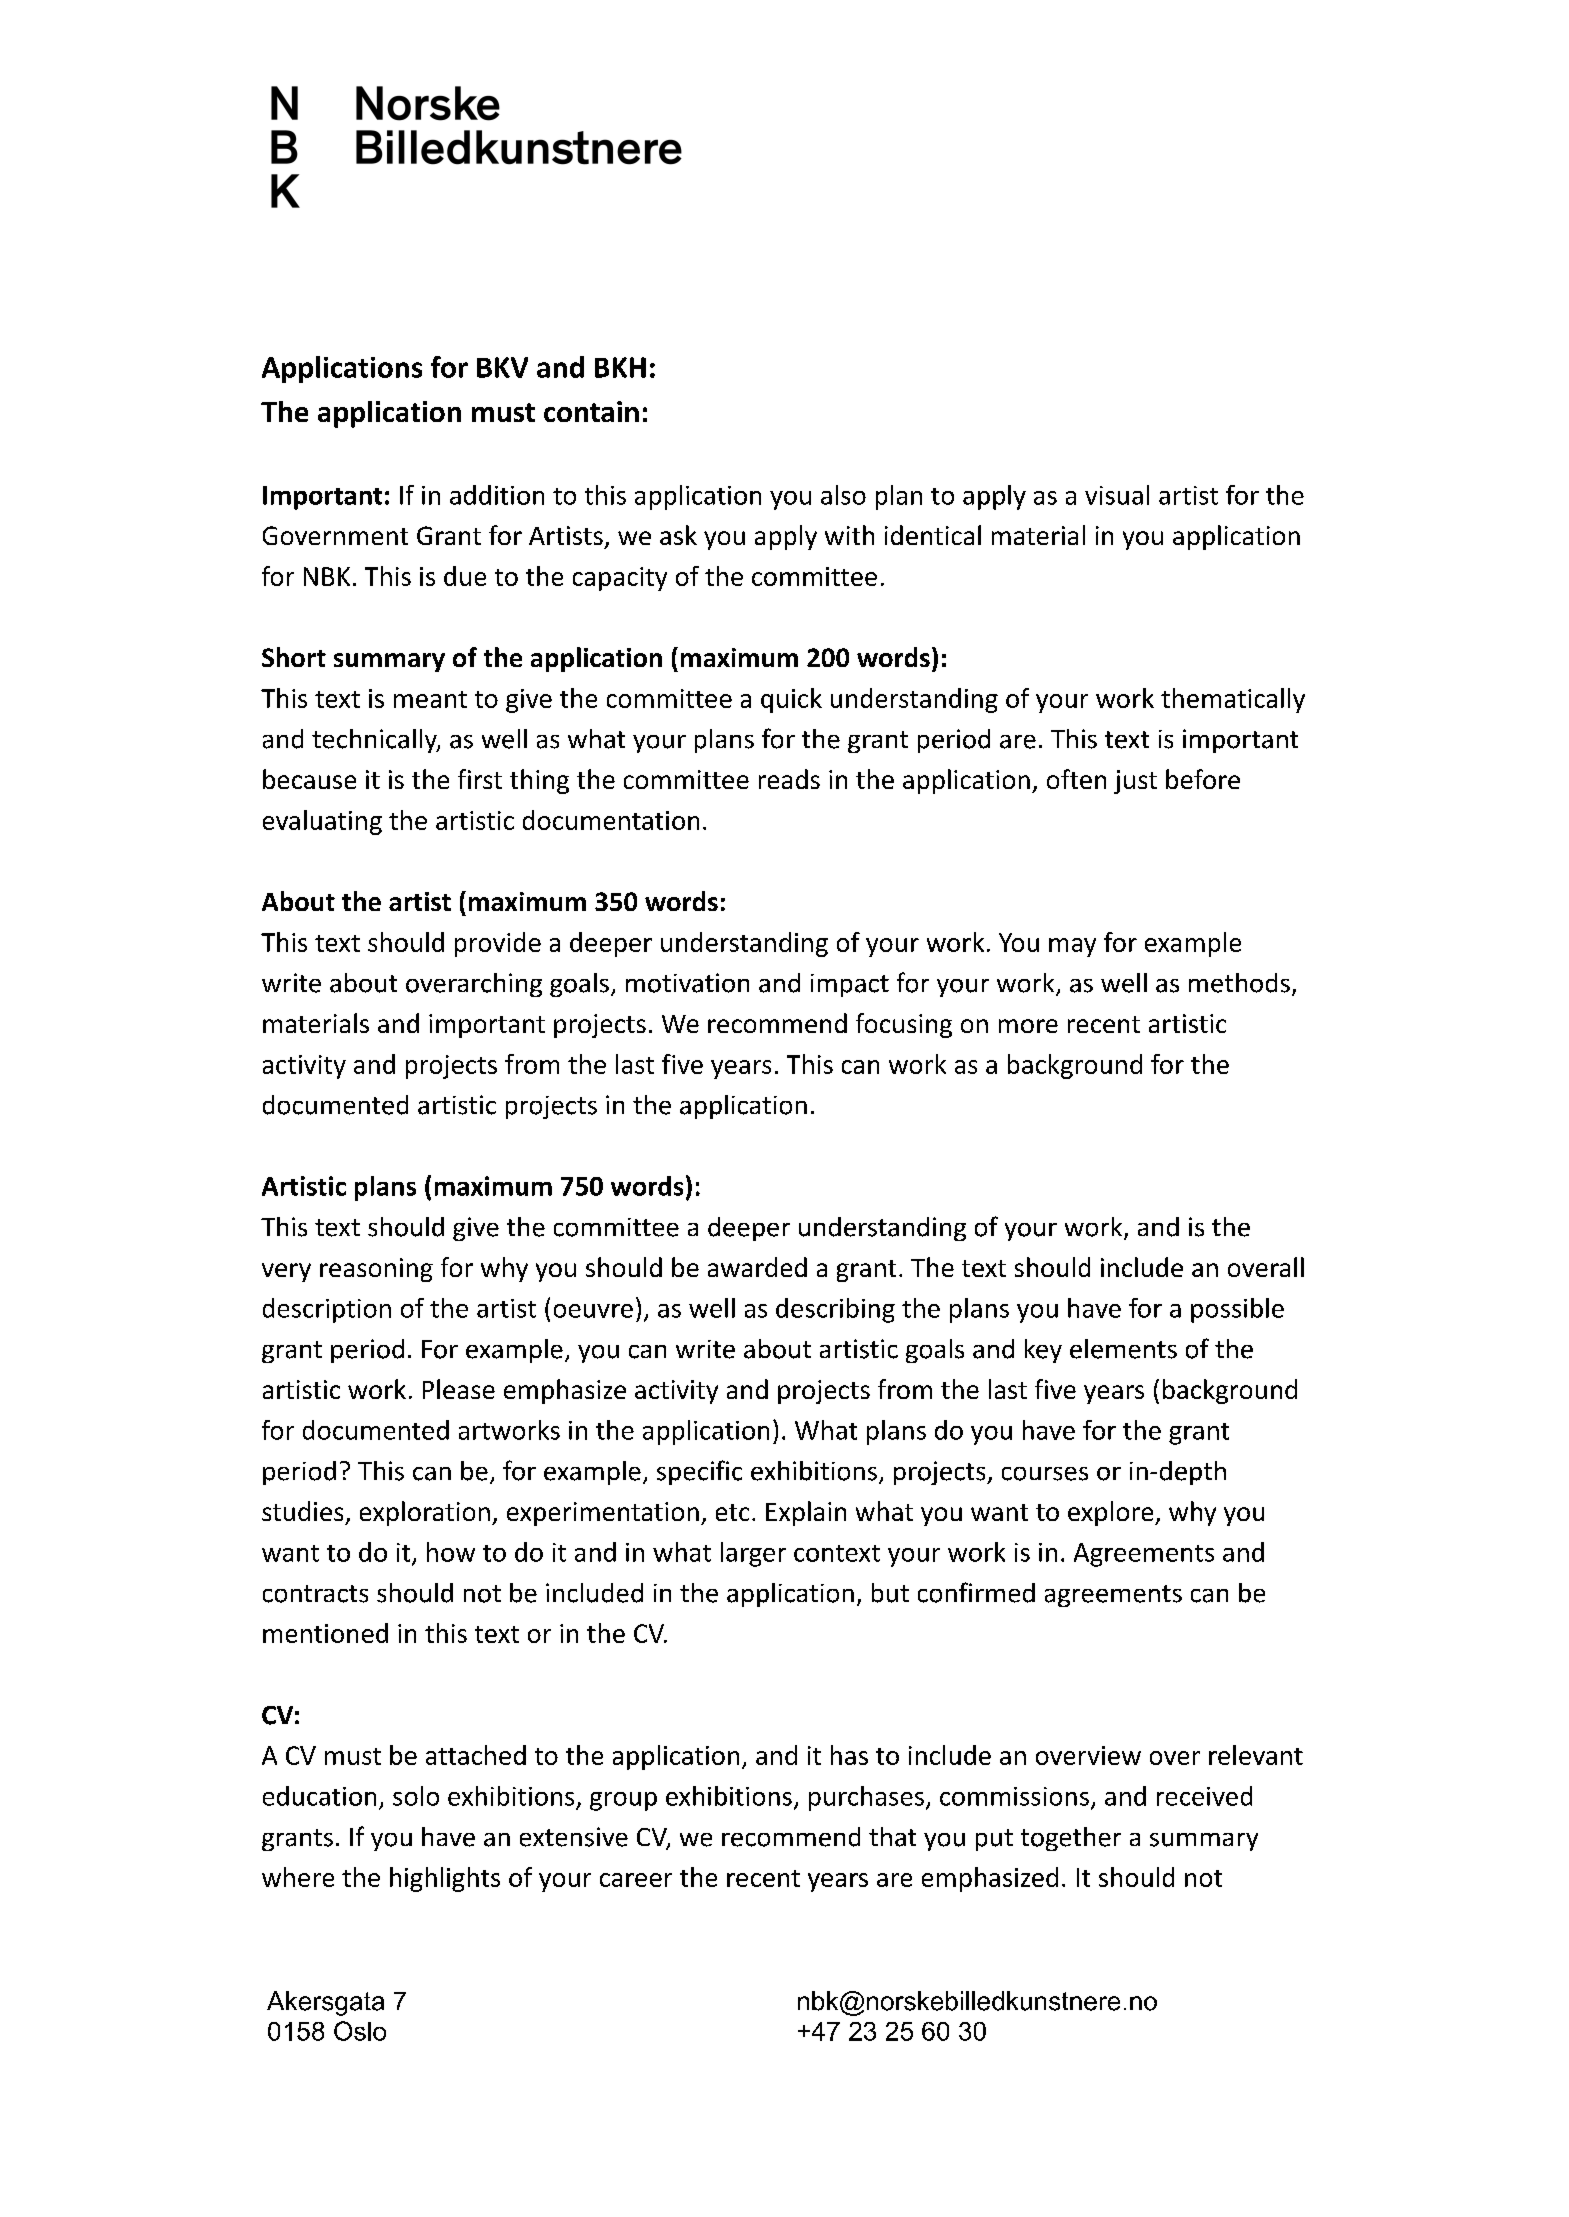 This screenshot has width=1569, height=2217. I want to click on also, so click(843, 495).
